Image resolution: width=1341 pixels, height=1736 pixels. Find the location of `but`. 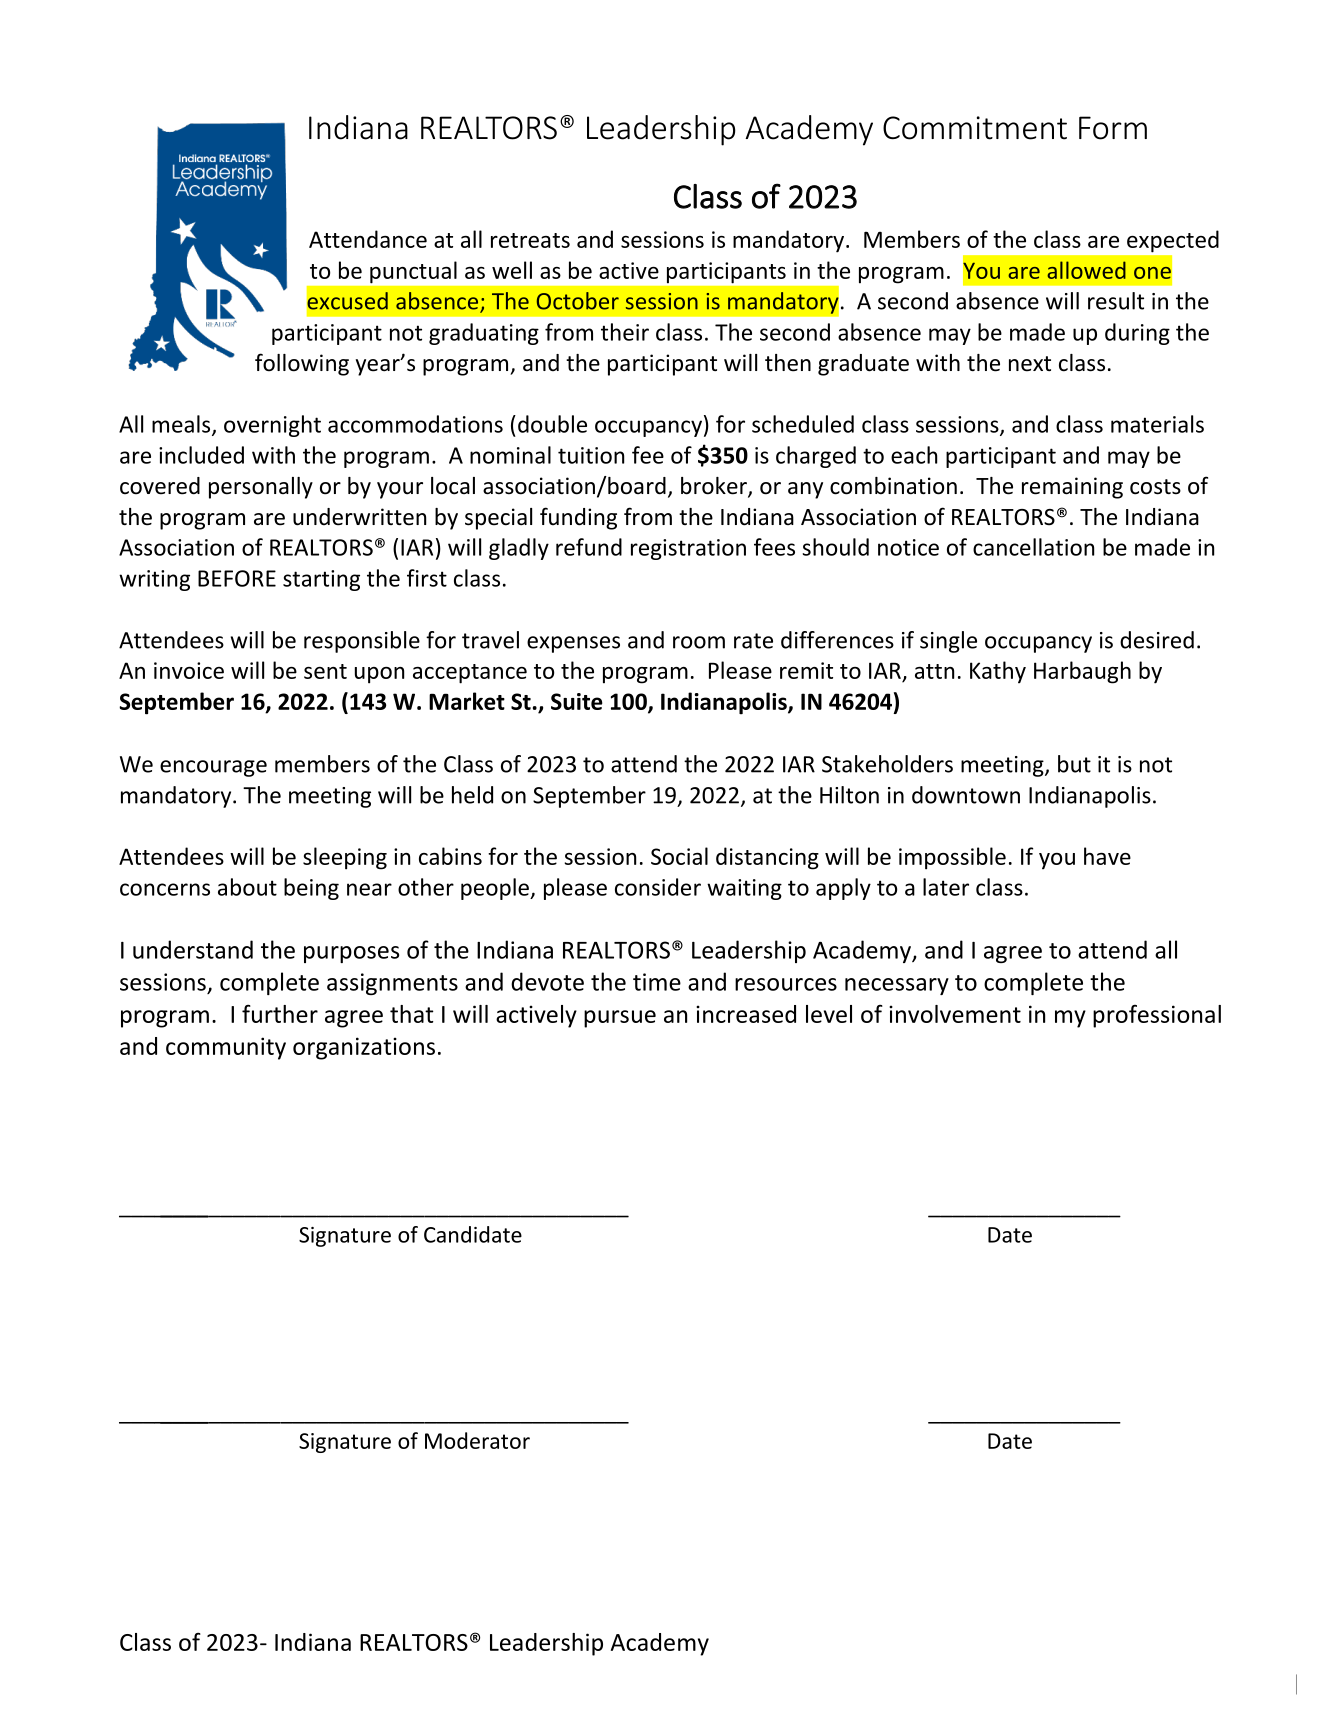

but is located at coordinates (1074, 764).
